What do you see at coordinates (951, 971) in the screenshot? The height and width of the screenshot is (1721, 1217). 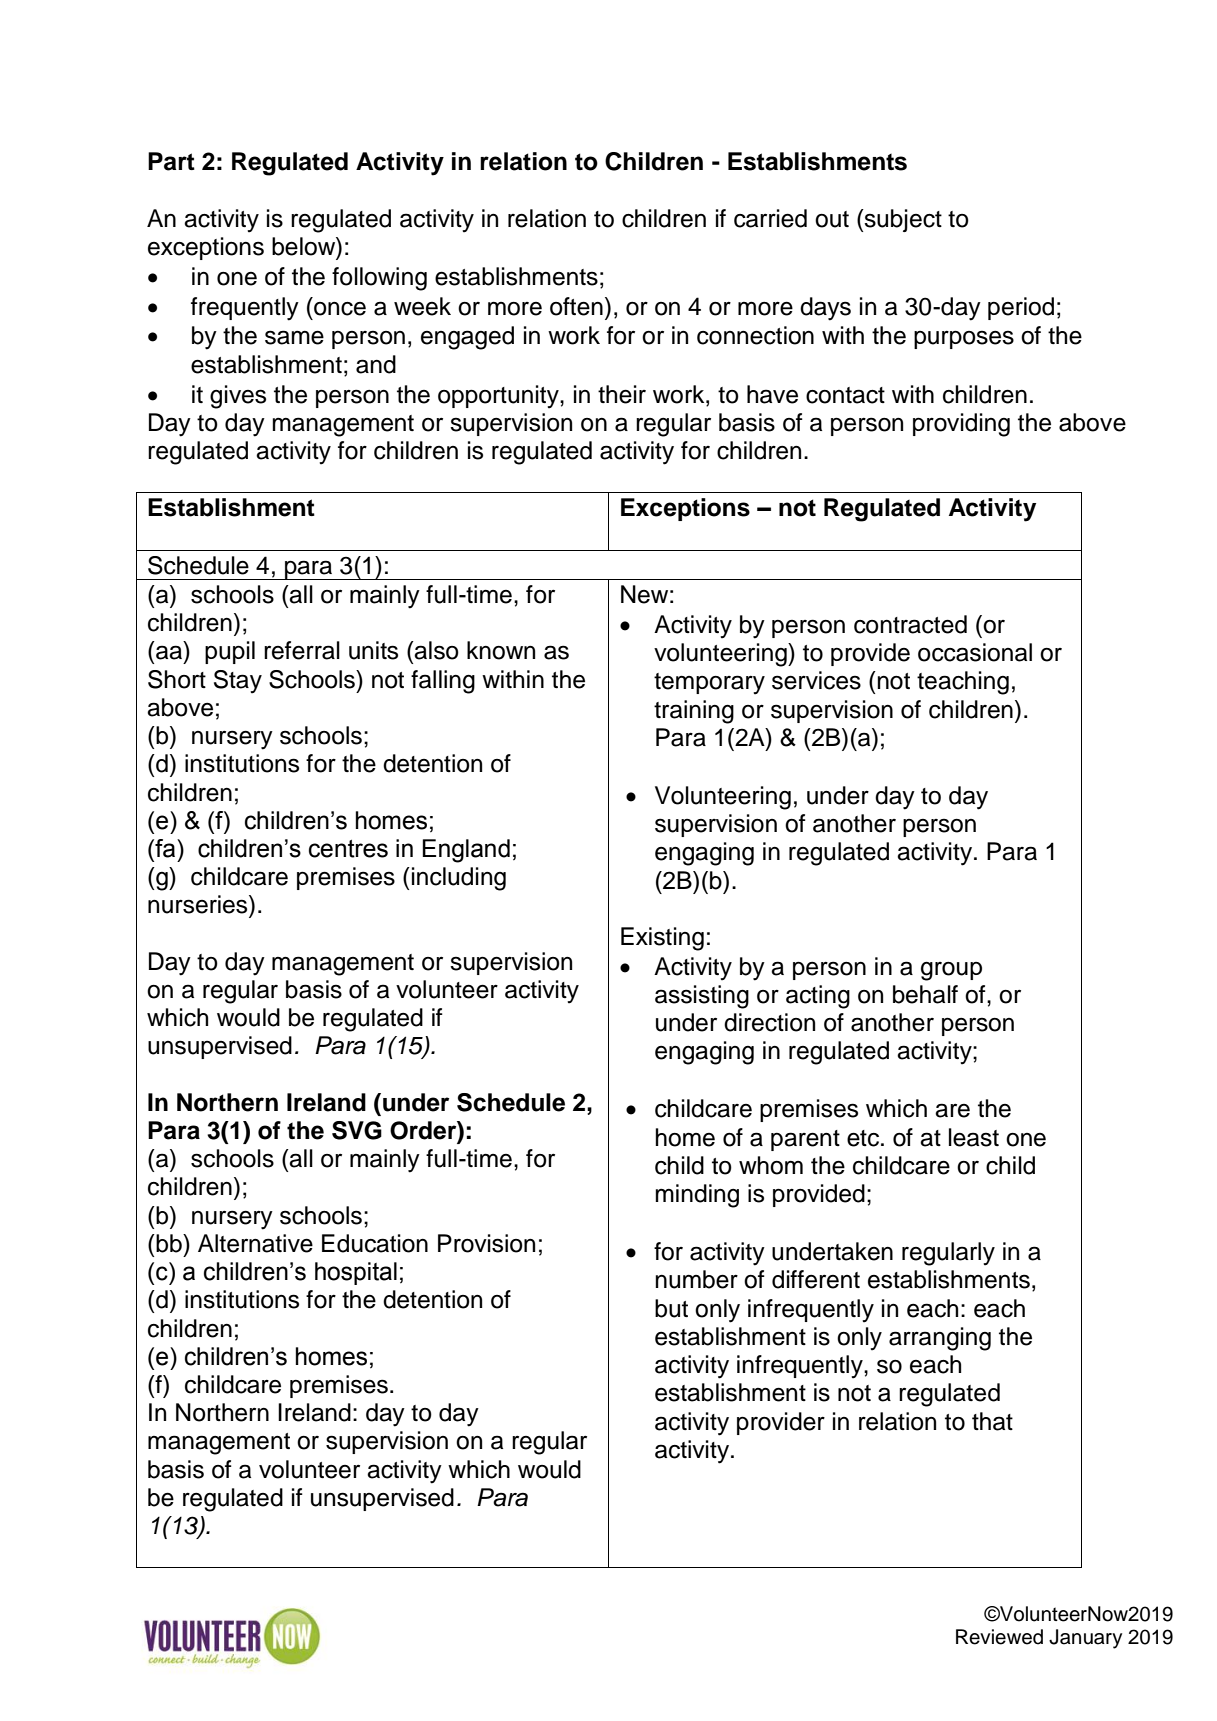 I see `group` at bounding box center [951, 971].
